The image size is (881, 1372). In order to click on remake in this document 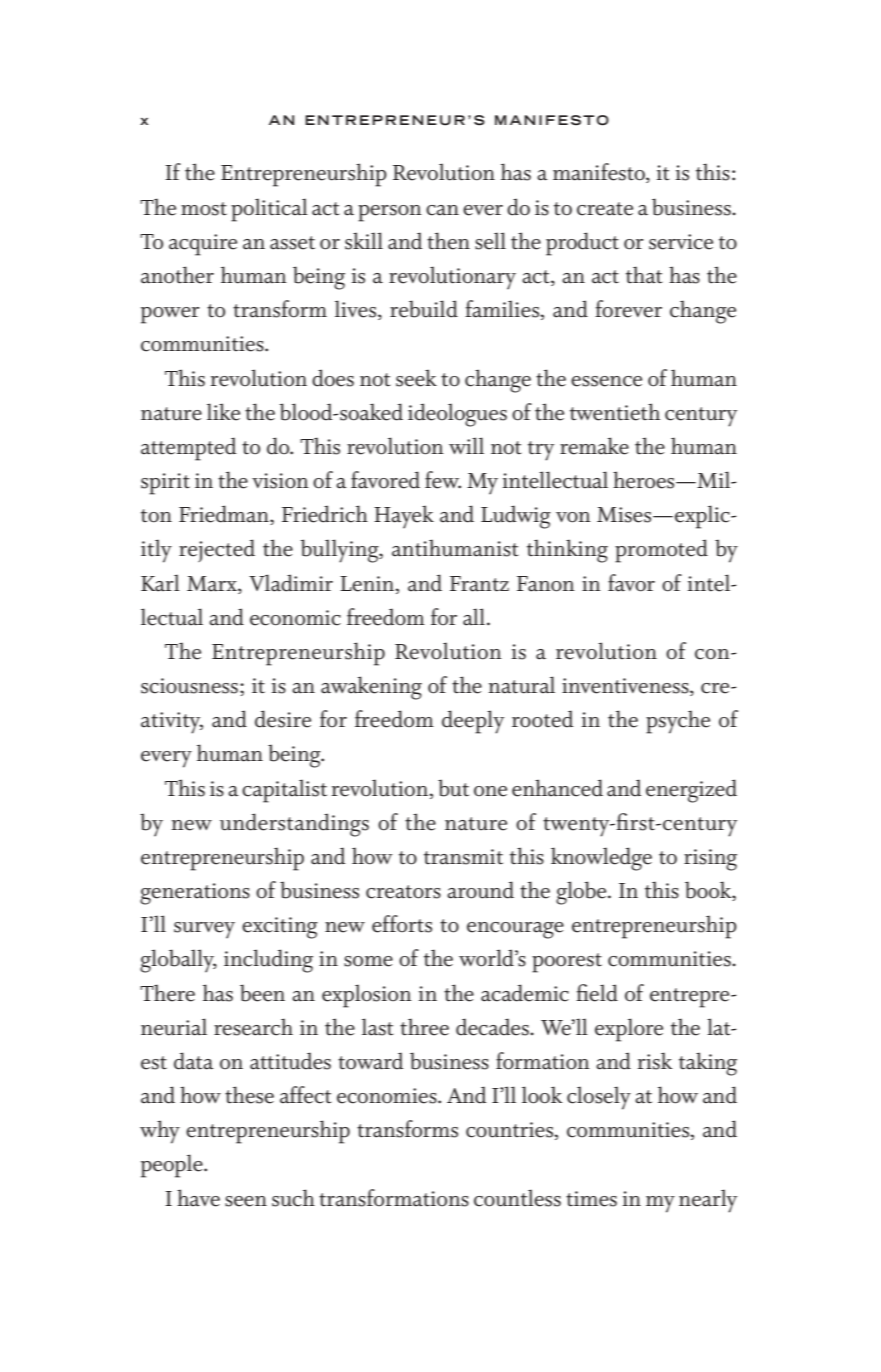, I will do `click(594, 446)`.
